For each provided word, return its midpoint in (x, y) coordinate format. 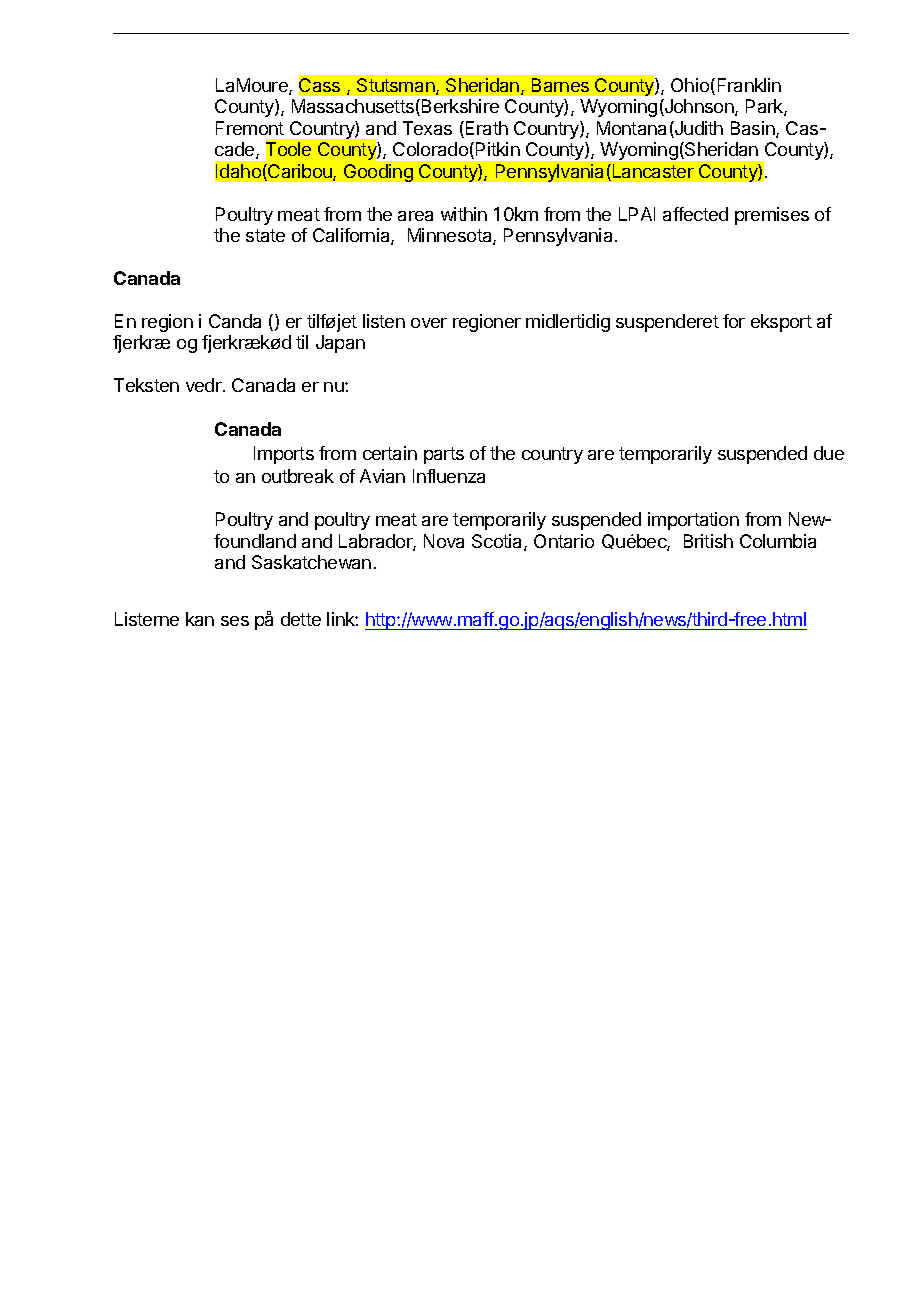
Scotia (498, 542)
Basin (754, 129)
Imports (284, 455)
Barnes (560, 85)
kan (200, 619)
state (265, 235)
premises (772, 216)
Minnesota (451, 236)
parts (444, 455)
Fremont (250, 128)
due (829, 453)
